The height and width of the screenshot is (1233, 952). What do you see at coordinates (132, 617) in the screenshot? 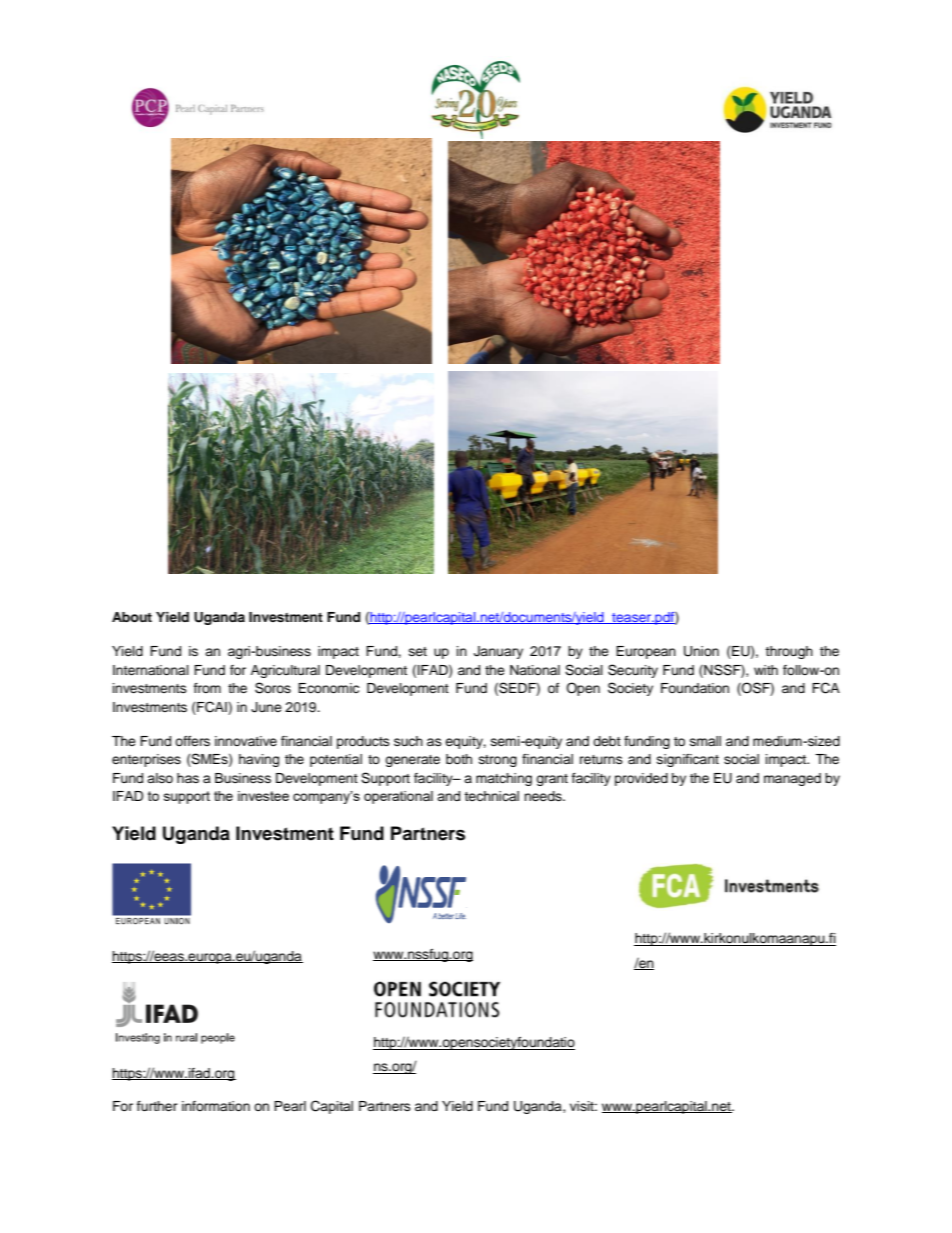
I see `About` at bounding box center [132, 617].
